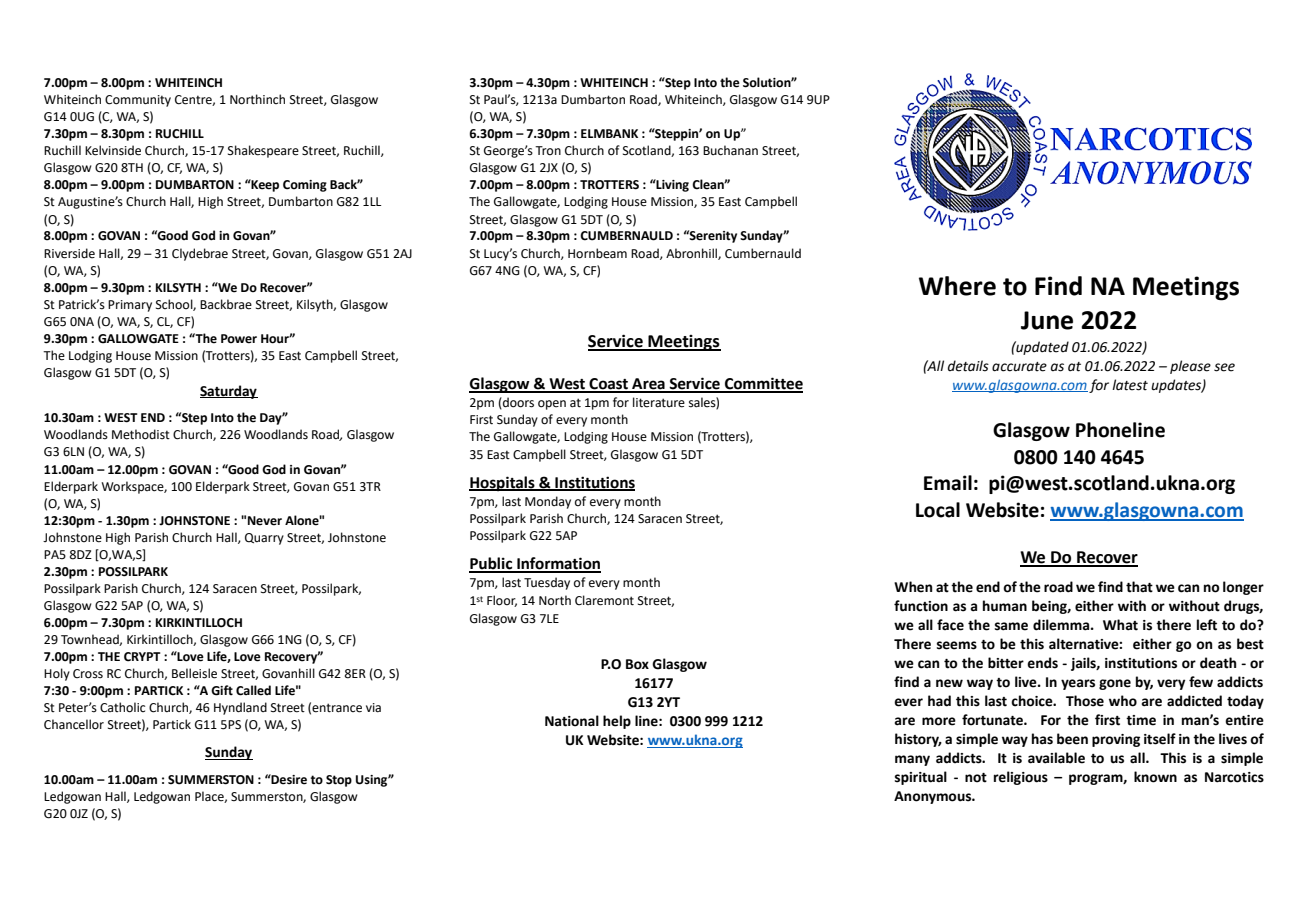 This document has height=924, width=1308. What do you see at coordinates (339, 781) in the document?
I see `Stop` at bounding box center [339, 781].
